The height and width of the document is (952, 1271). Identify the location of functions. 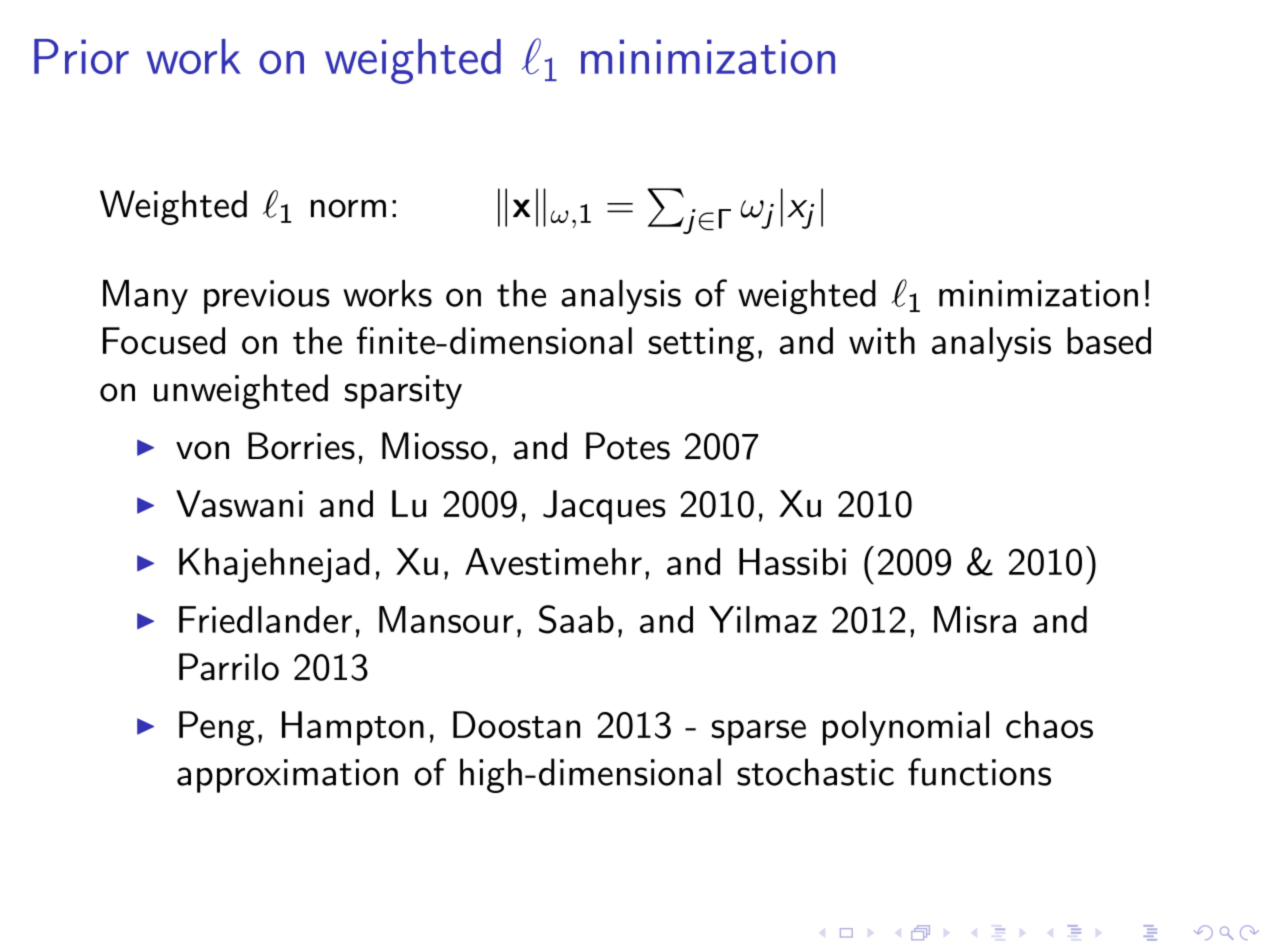
(979, 772).
